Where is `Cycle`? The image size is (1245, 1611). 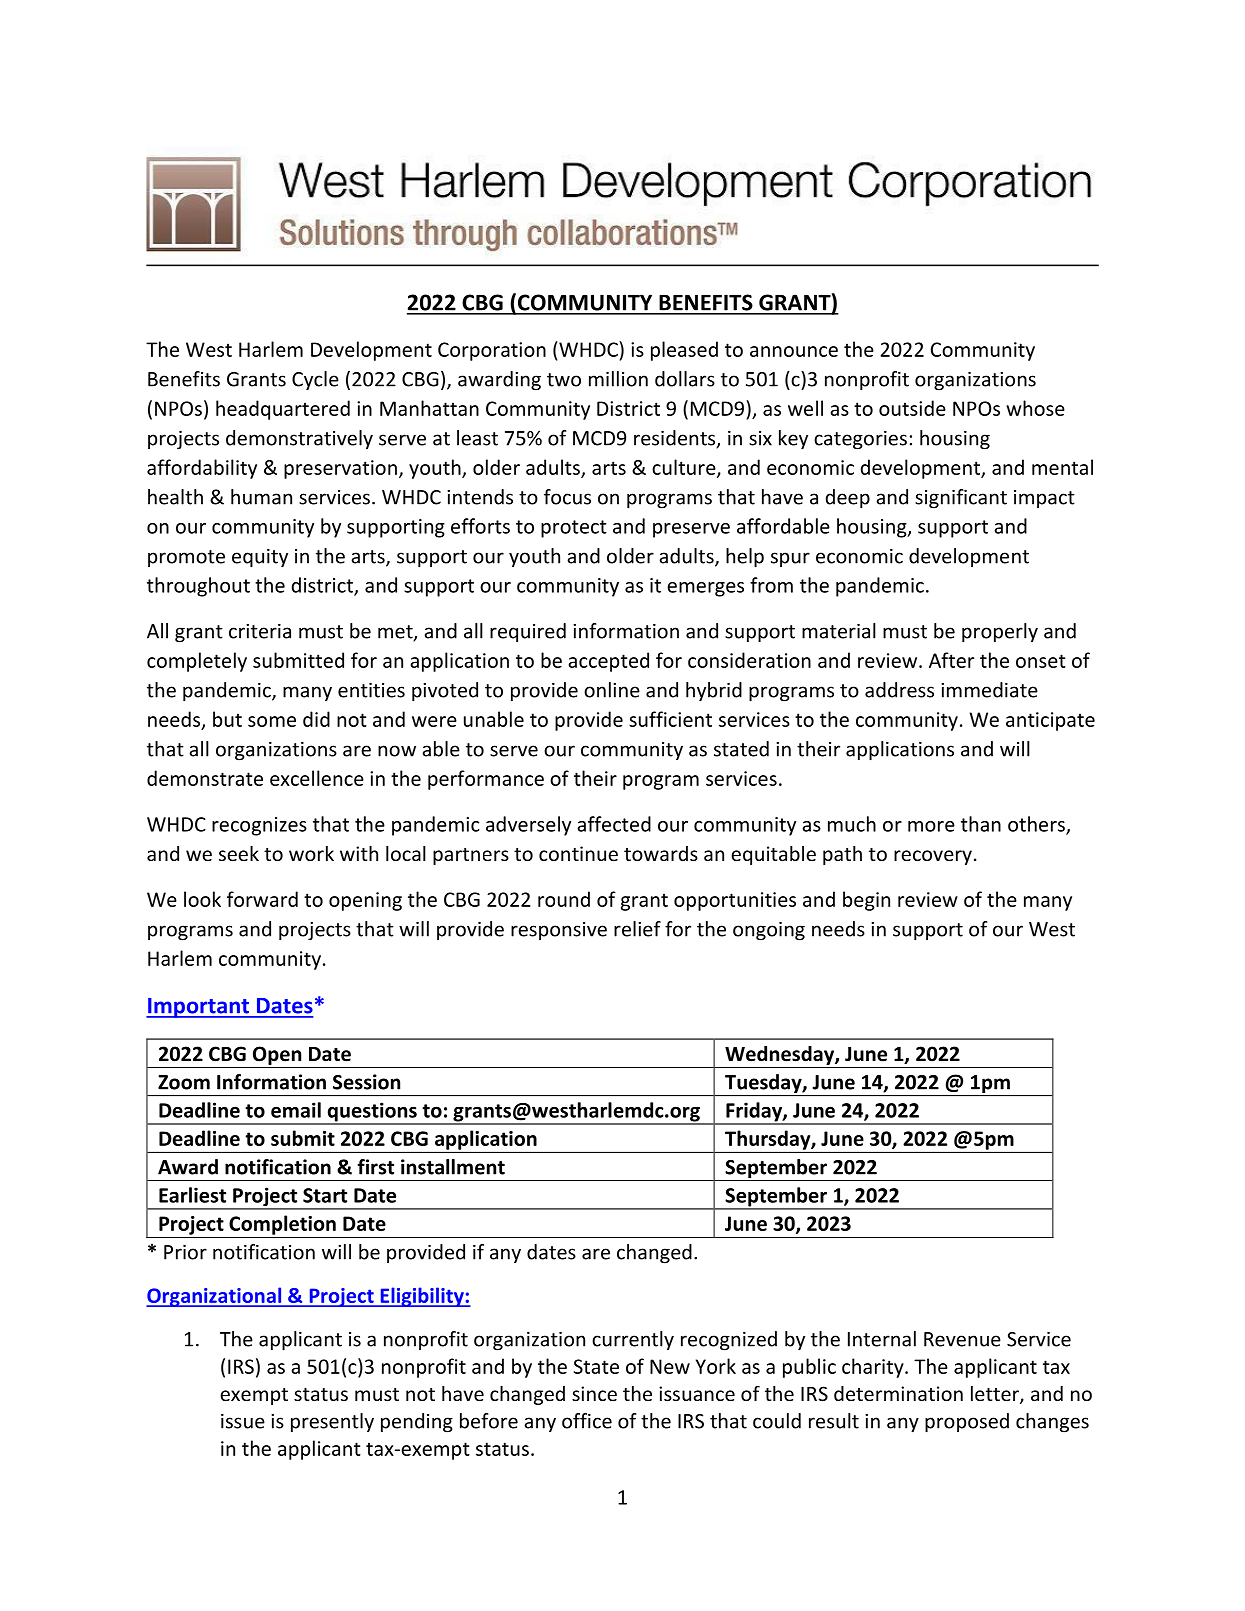
Cycle is located at coordinates (315, 380).
